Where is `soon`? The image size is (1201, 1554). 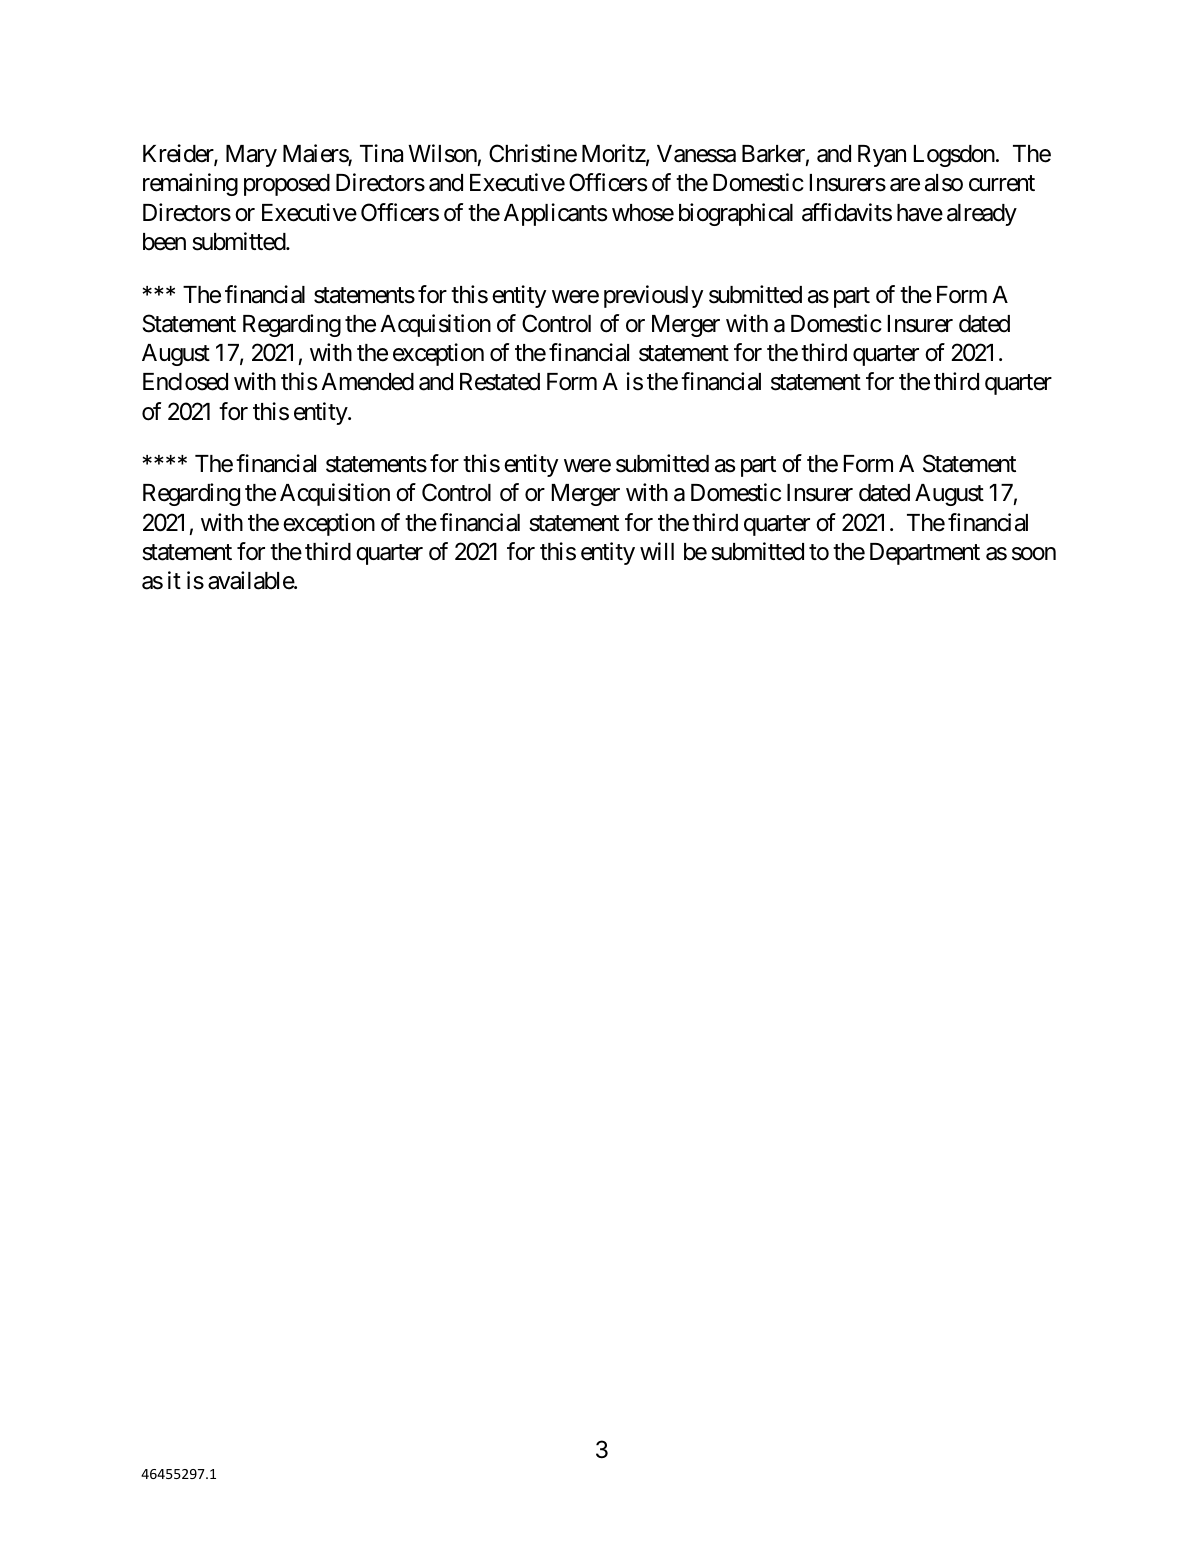
soon is located at coordinates (1034, 554).
